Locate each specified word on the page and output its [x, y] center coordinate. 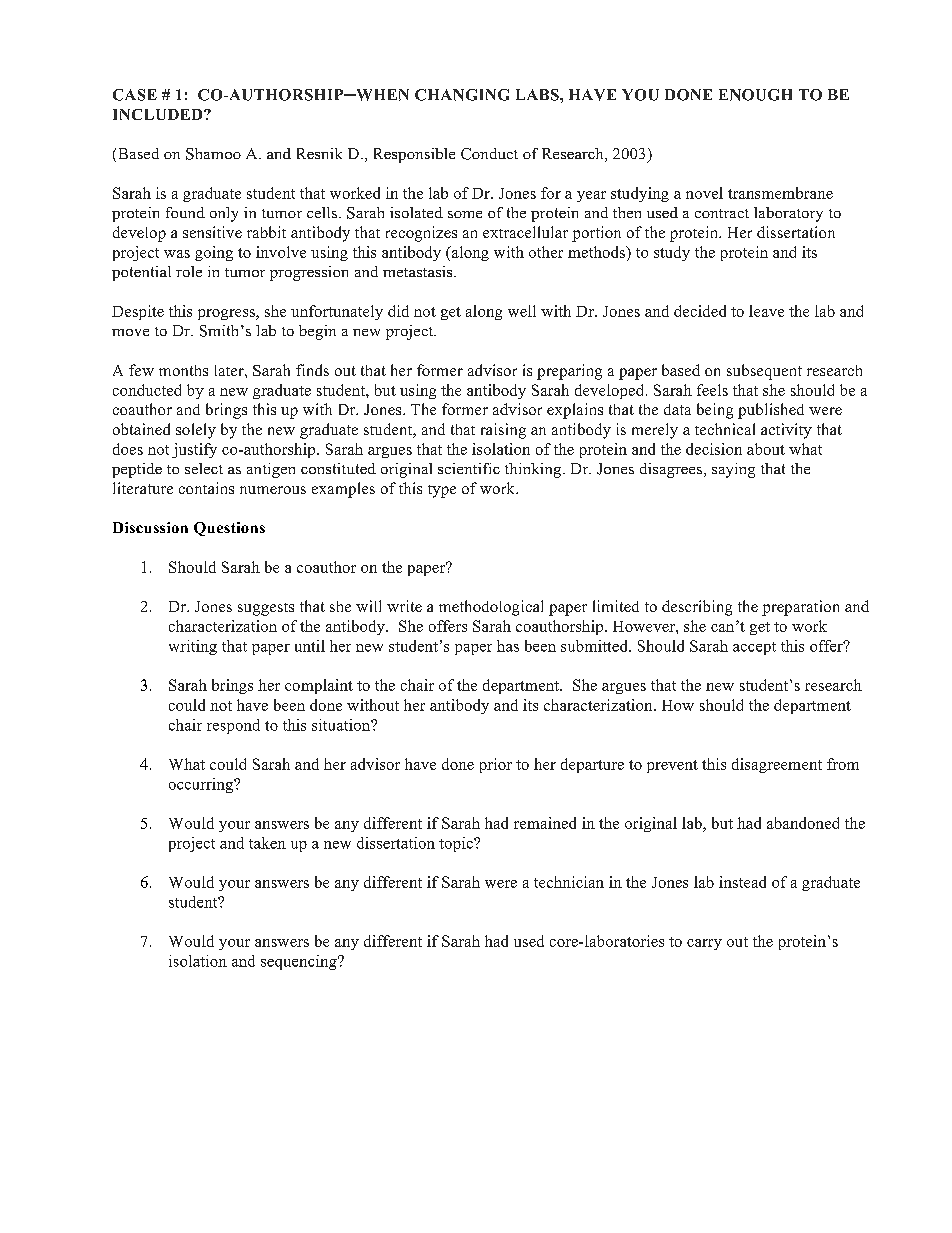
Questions [229, 529]
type [442, 491]
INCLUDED [159, 114]
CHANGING [462, 95]
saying [733, 470]
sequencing [300, 962]
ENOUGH [755, 95]
